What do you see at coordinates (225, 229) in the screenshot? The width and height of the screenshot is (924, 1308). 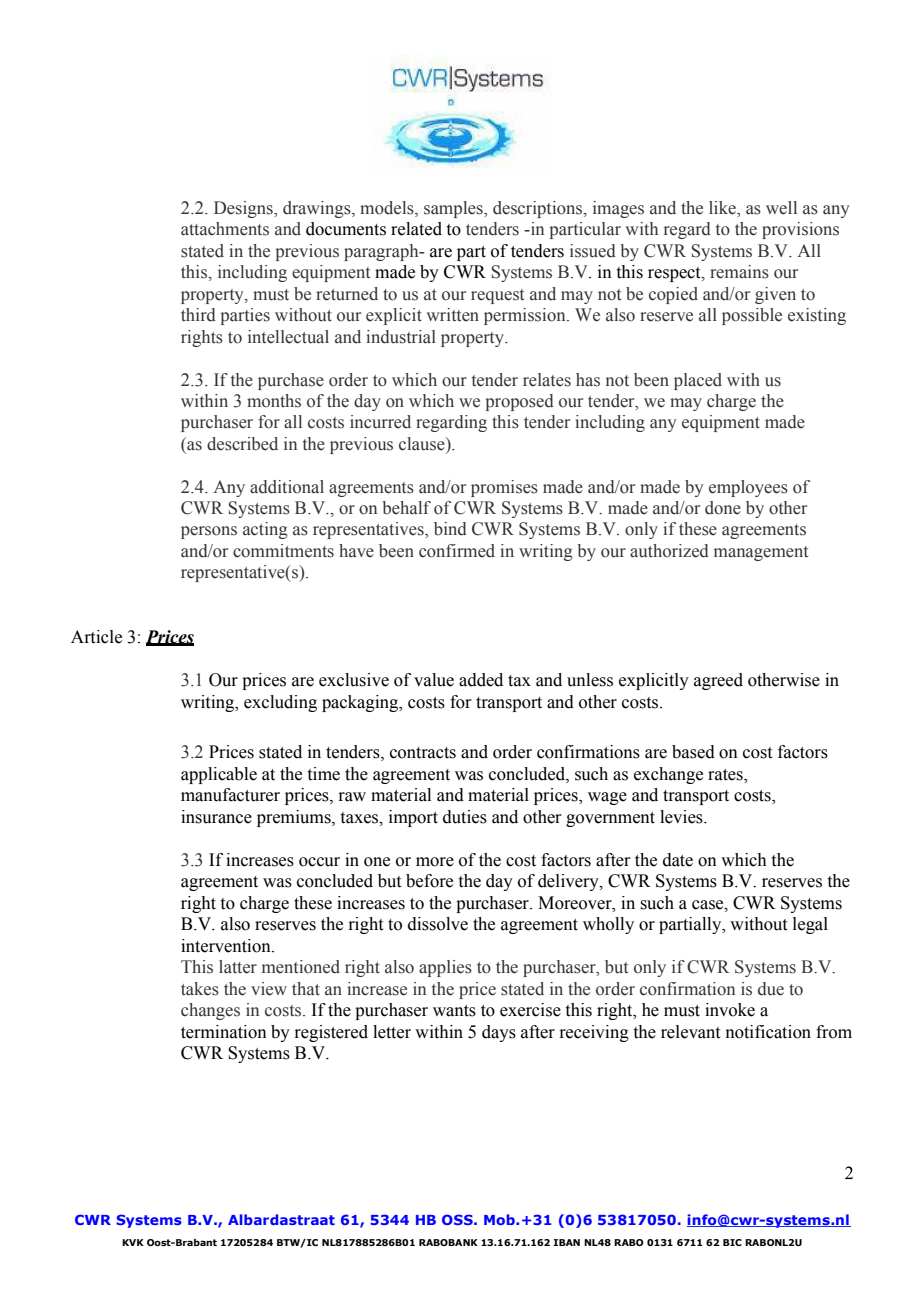 I see `attachments` at bounding box center [225, 229].
